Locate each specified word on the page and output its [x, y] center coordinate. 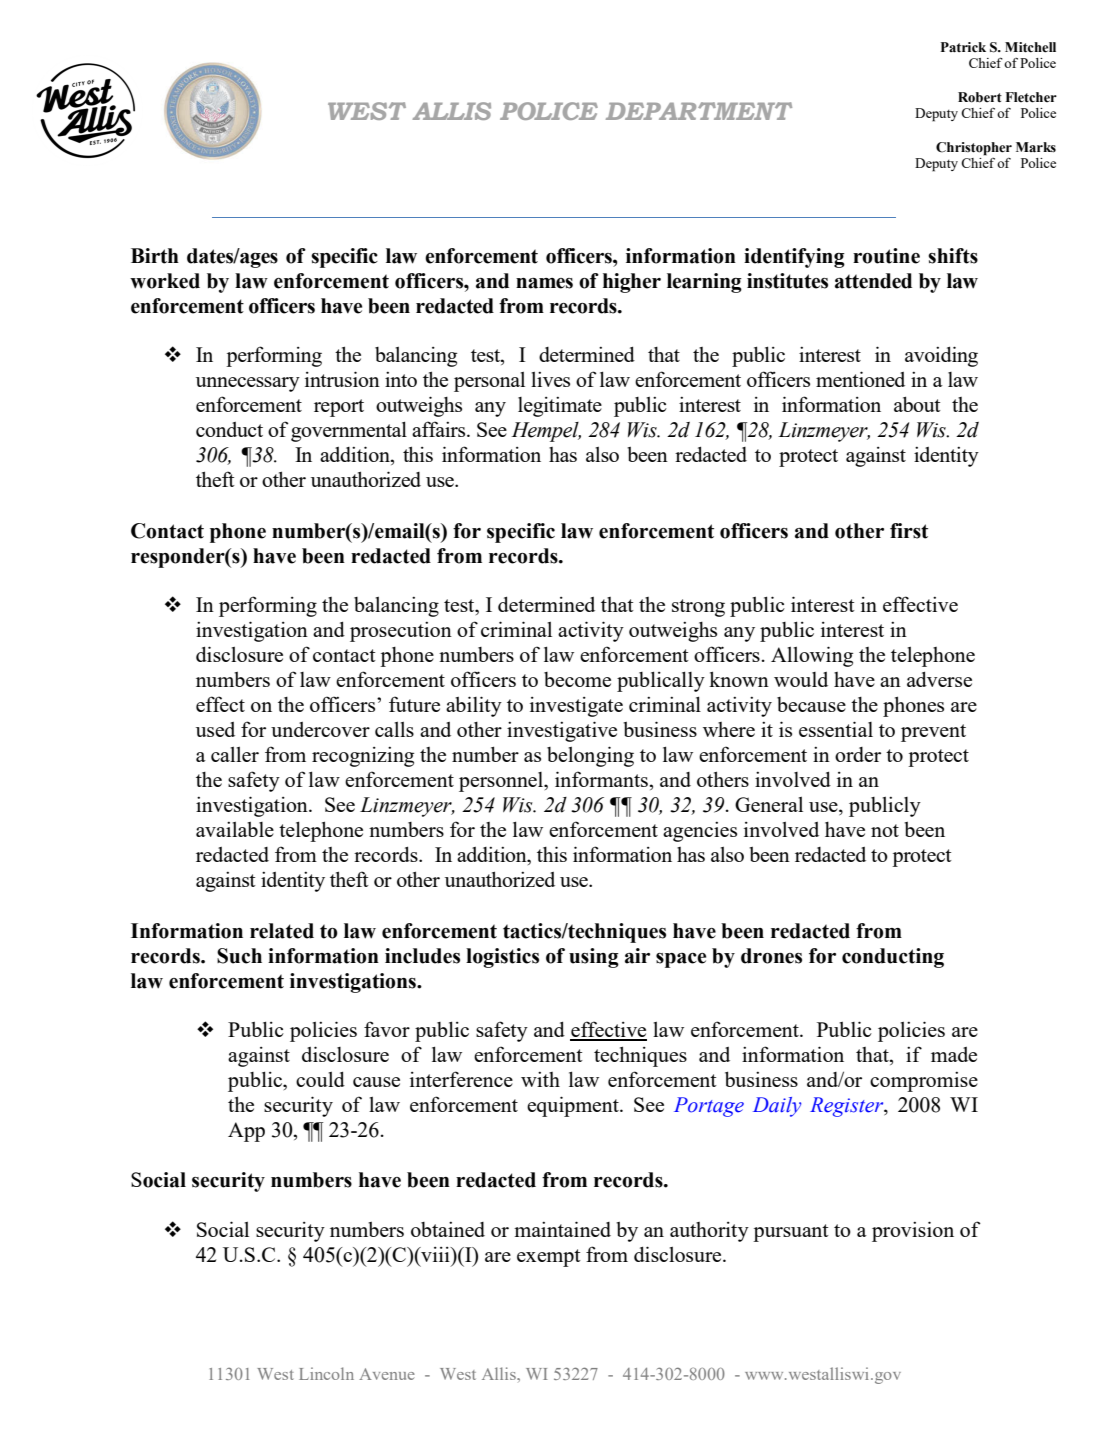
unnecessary [248, 384]
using [594, 958]
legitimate [560, 407]
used [215, 729]
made [954, 1054]
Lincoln [326, 1373]
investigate [576, 707]
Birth [155, 256]
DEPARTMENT [699, 111]
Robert [980, 97]
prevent [933, 733]
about [917, 404]
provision [913, 1231]
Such [239, 956]
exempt [549, 1258]
